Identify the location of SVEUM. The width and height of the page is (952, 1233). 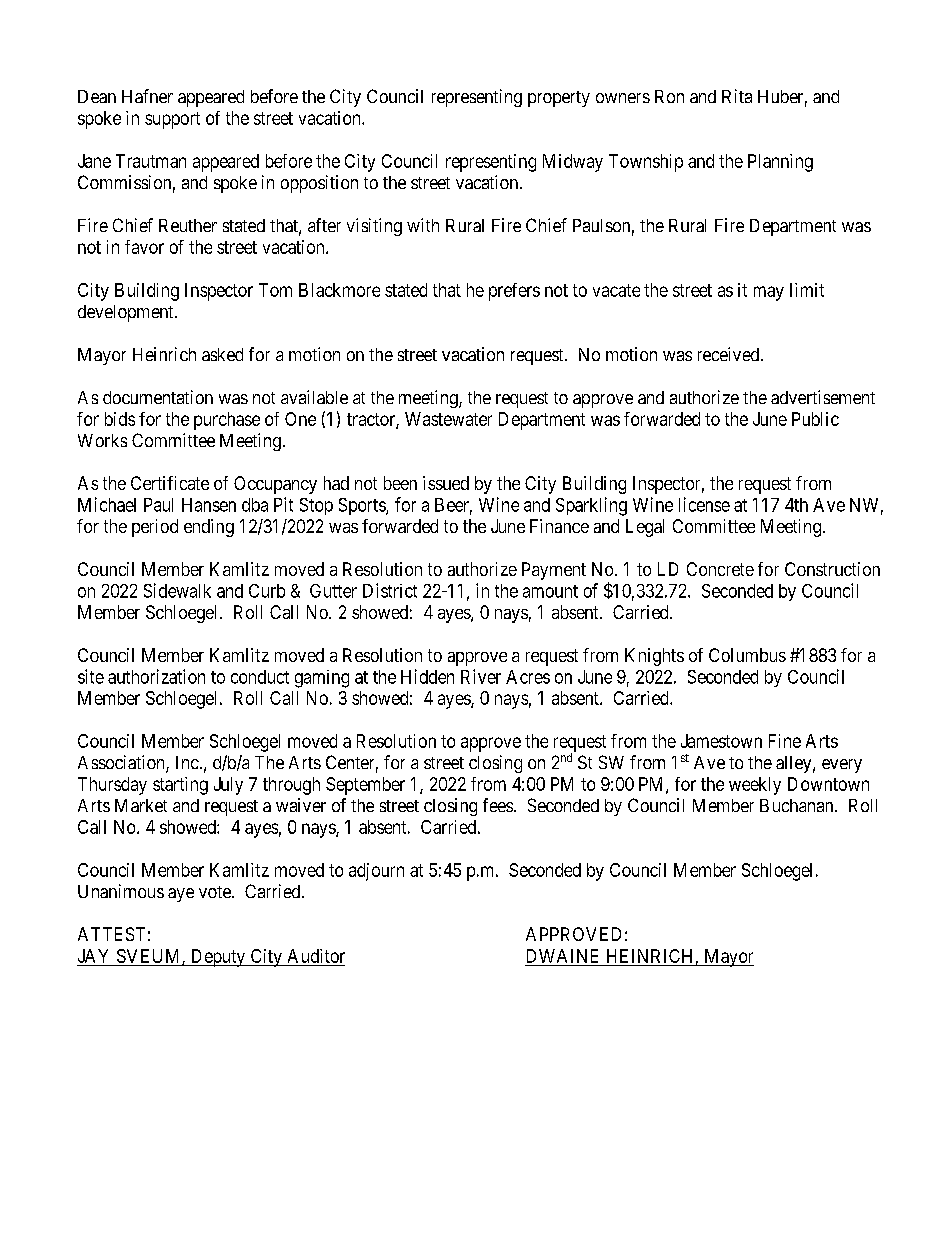
(150, 957).
